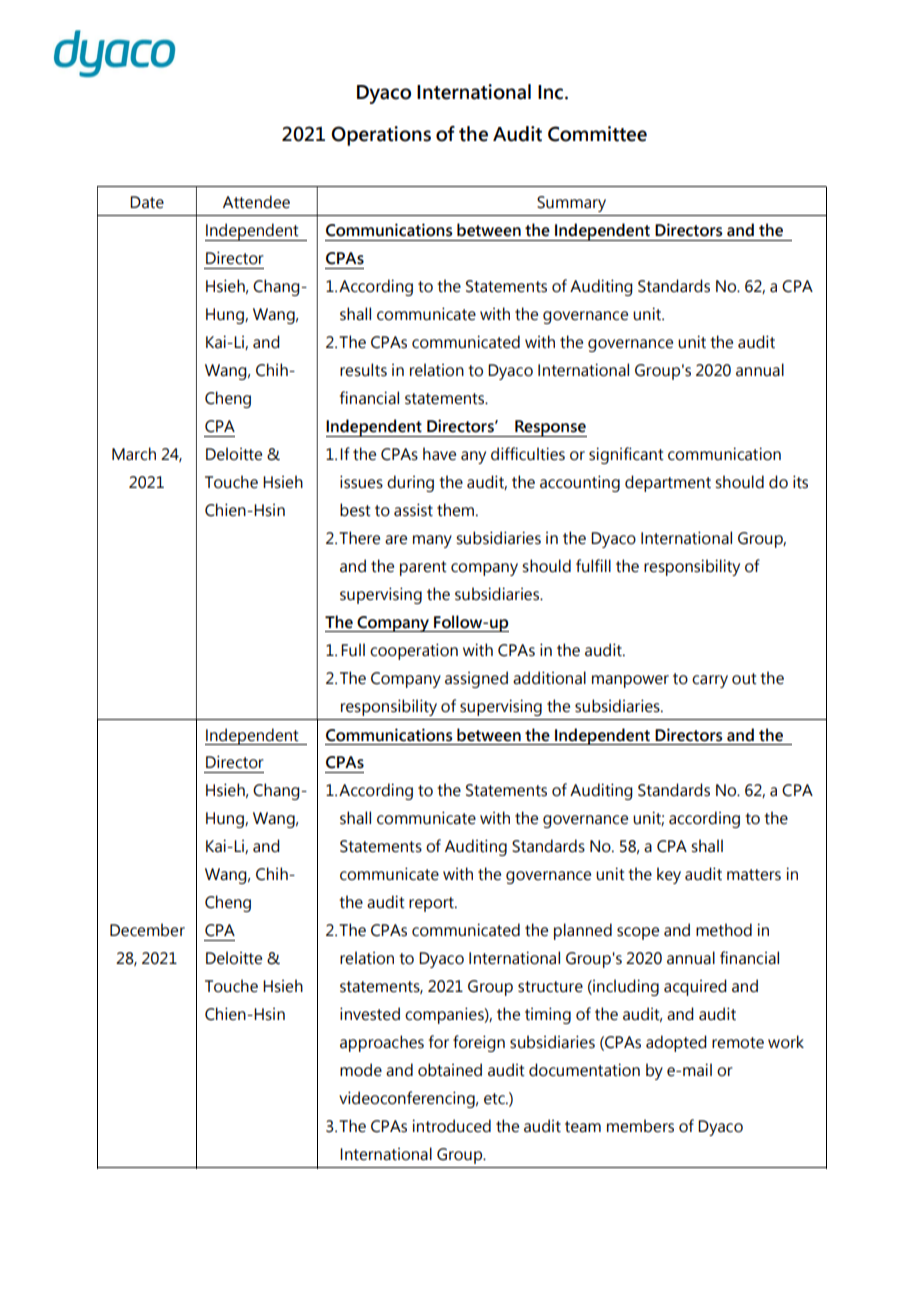 The height and width of the screenshot is (1308, 924). What do you see at coordinates (597, 134) in the screenshot?
I see `Committee` at bounding box center [597, 134].
